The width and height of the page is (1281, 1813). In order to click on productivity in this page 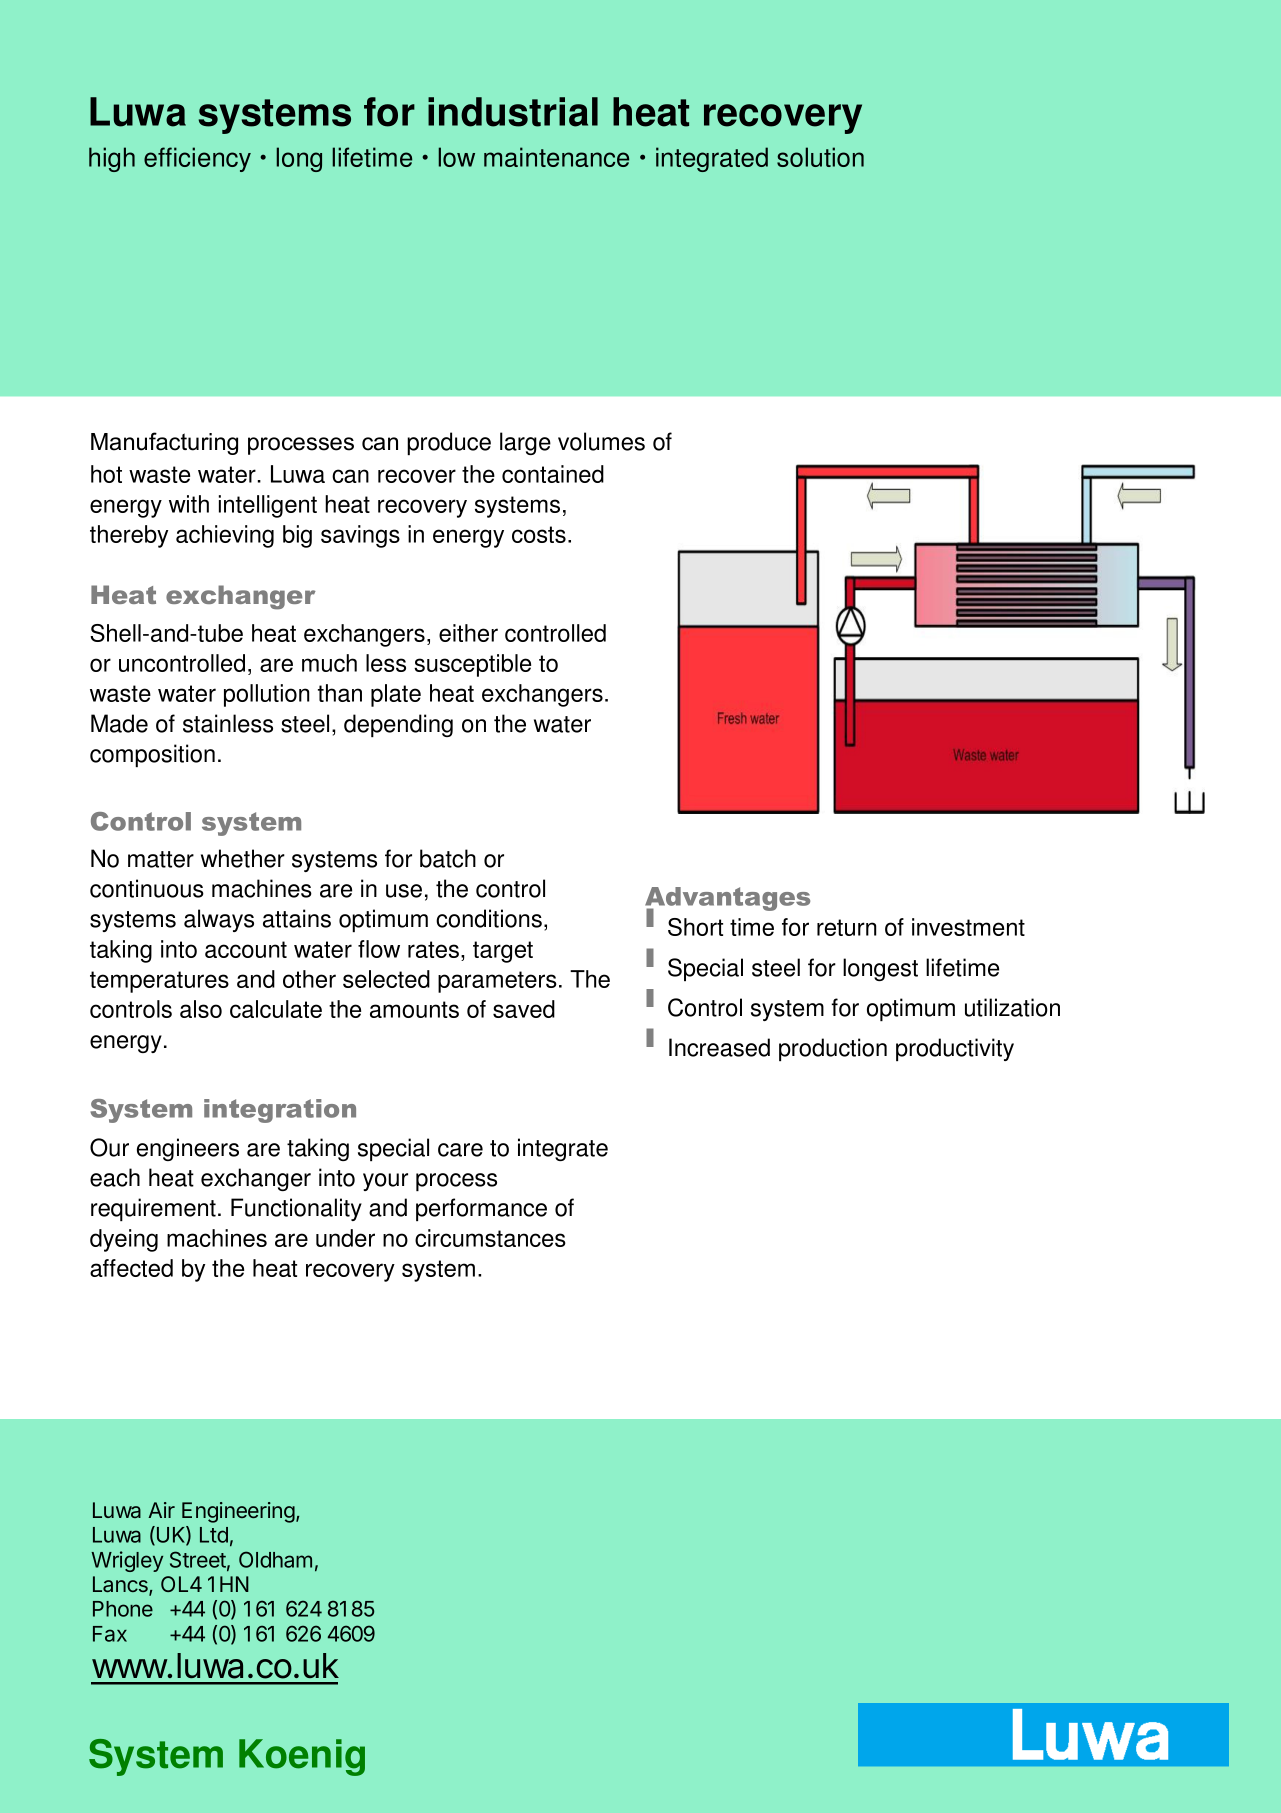, I will do `click(955, 1049)`.
